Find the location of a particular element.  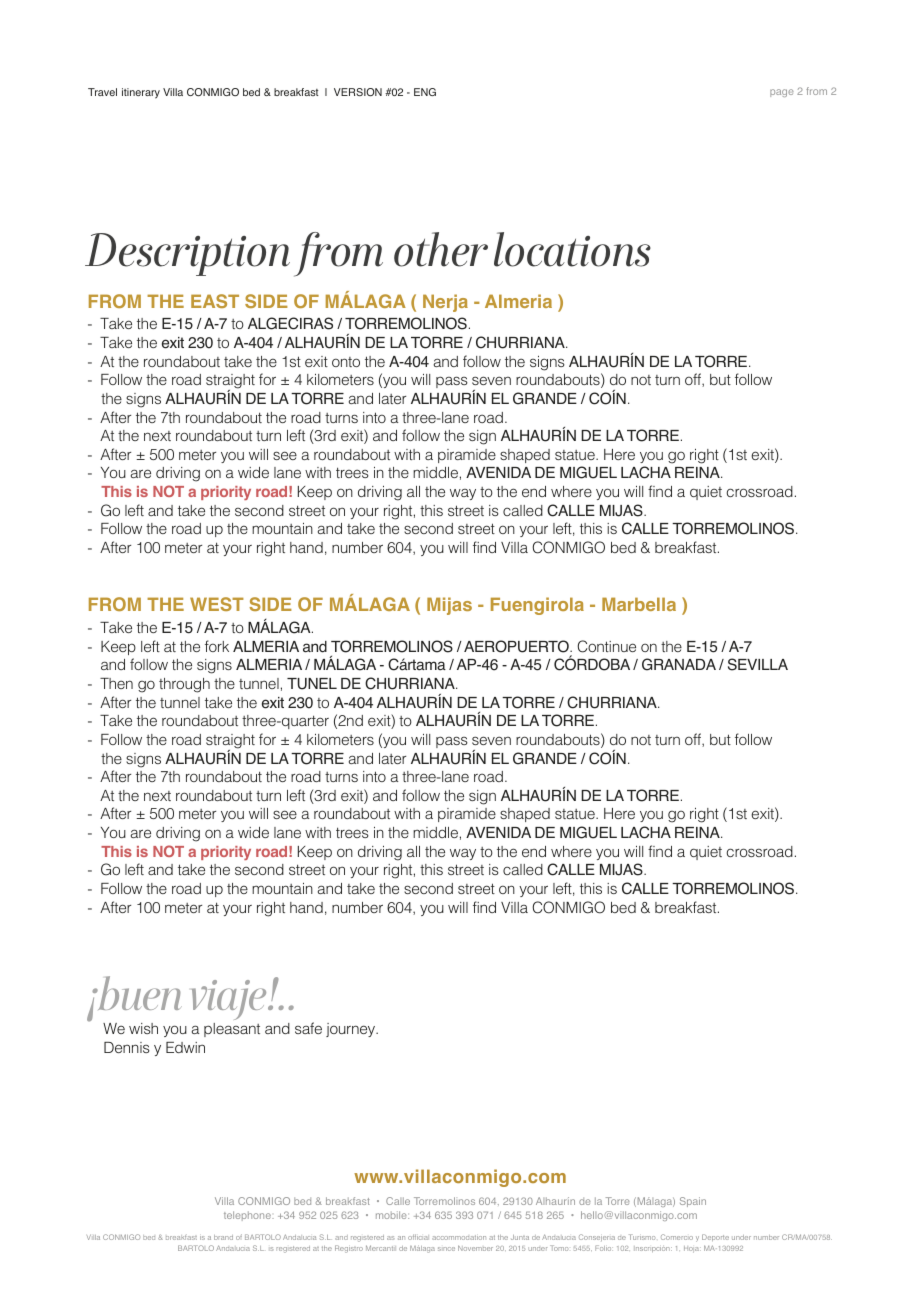

through is located at coordinates (184, 685).
